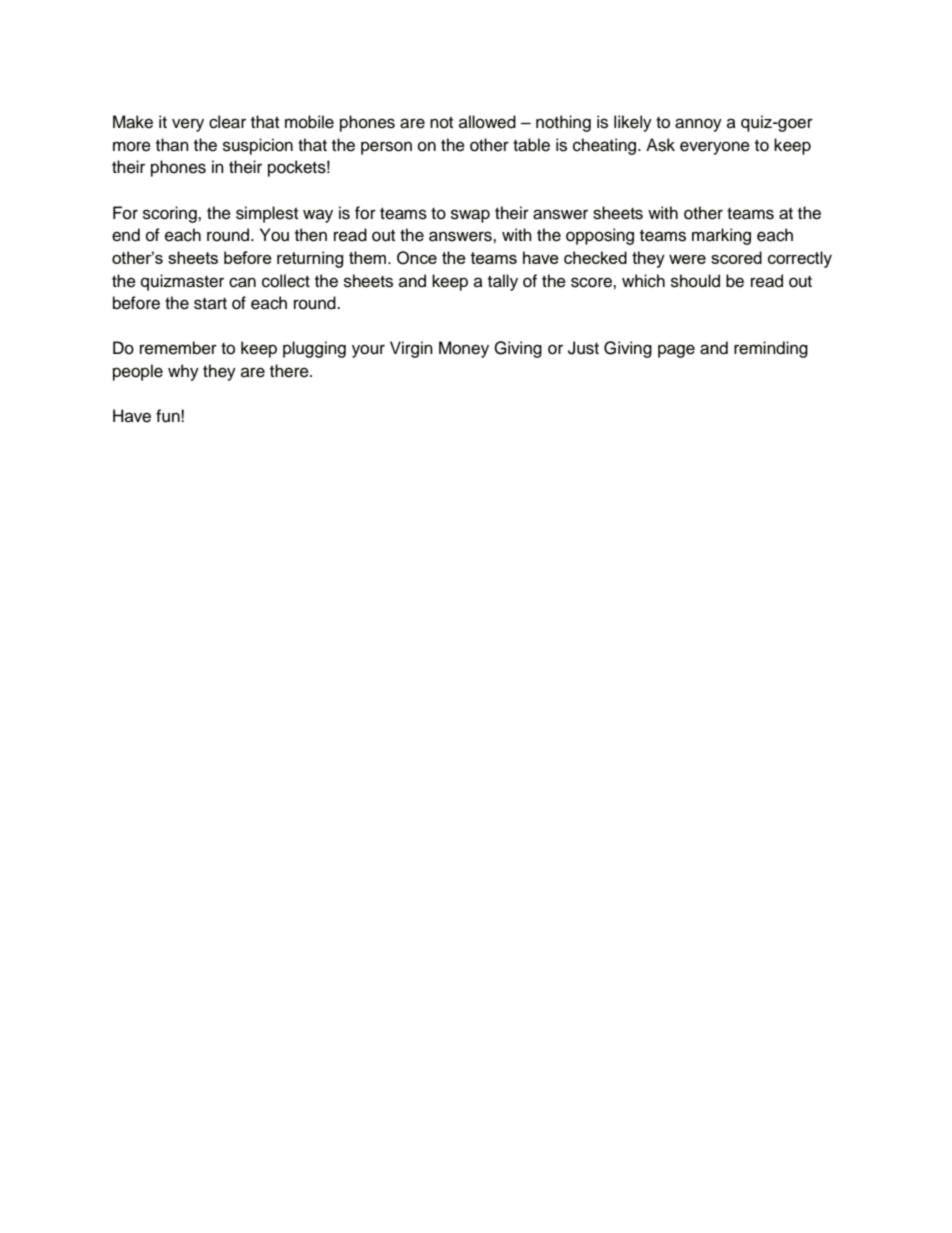 This page has height=1233, width=952. What do you see at coordinates (470, 216) in the page?
I see `swap` at bounding box center [470, 216].
